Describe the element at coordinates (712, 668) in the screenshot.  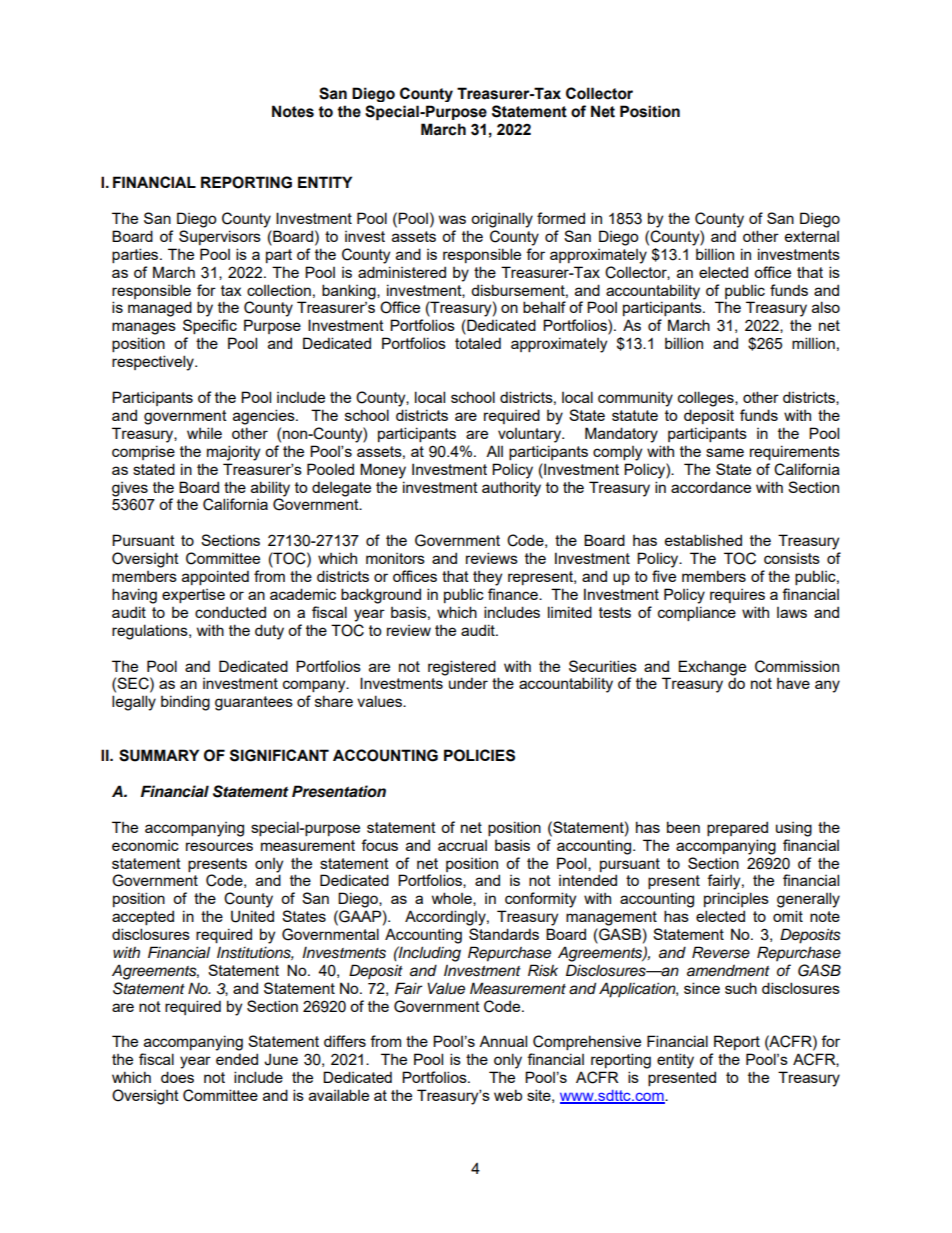
I see `Exchange` at that location.
